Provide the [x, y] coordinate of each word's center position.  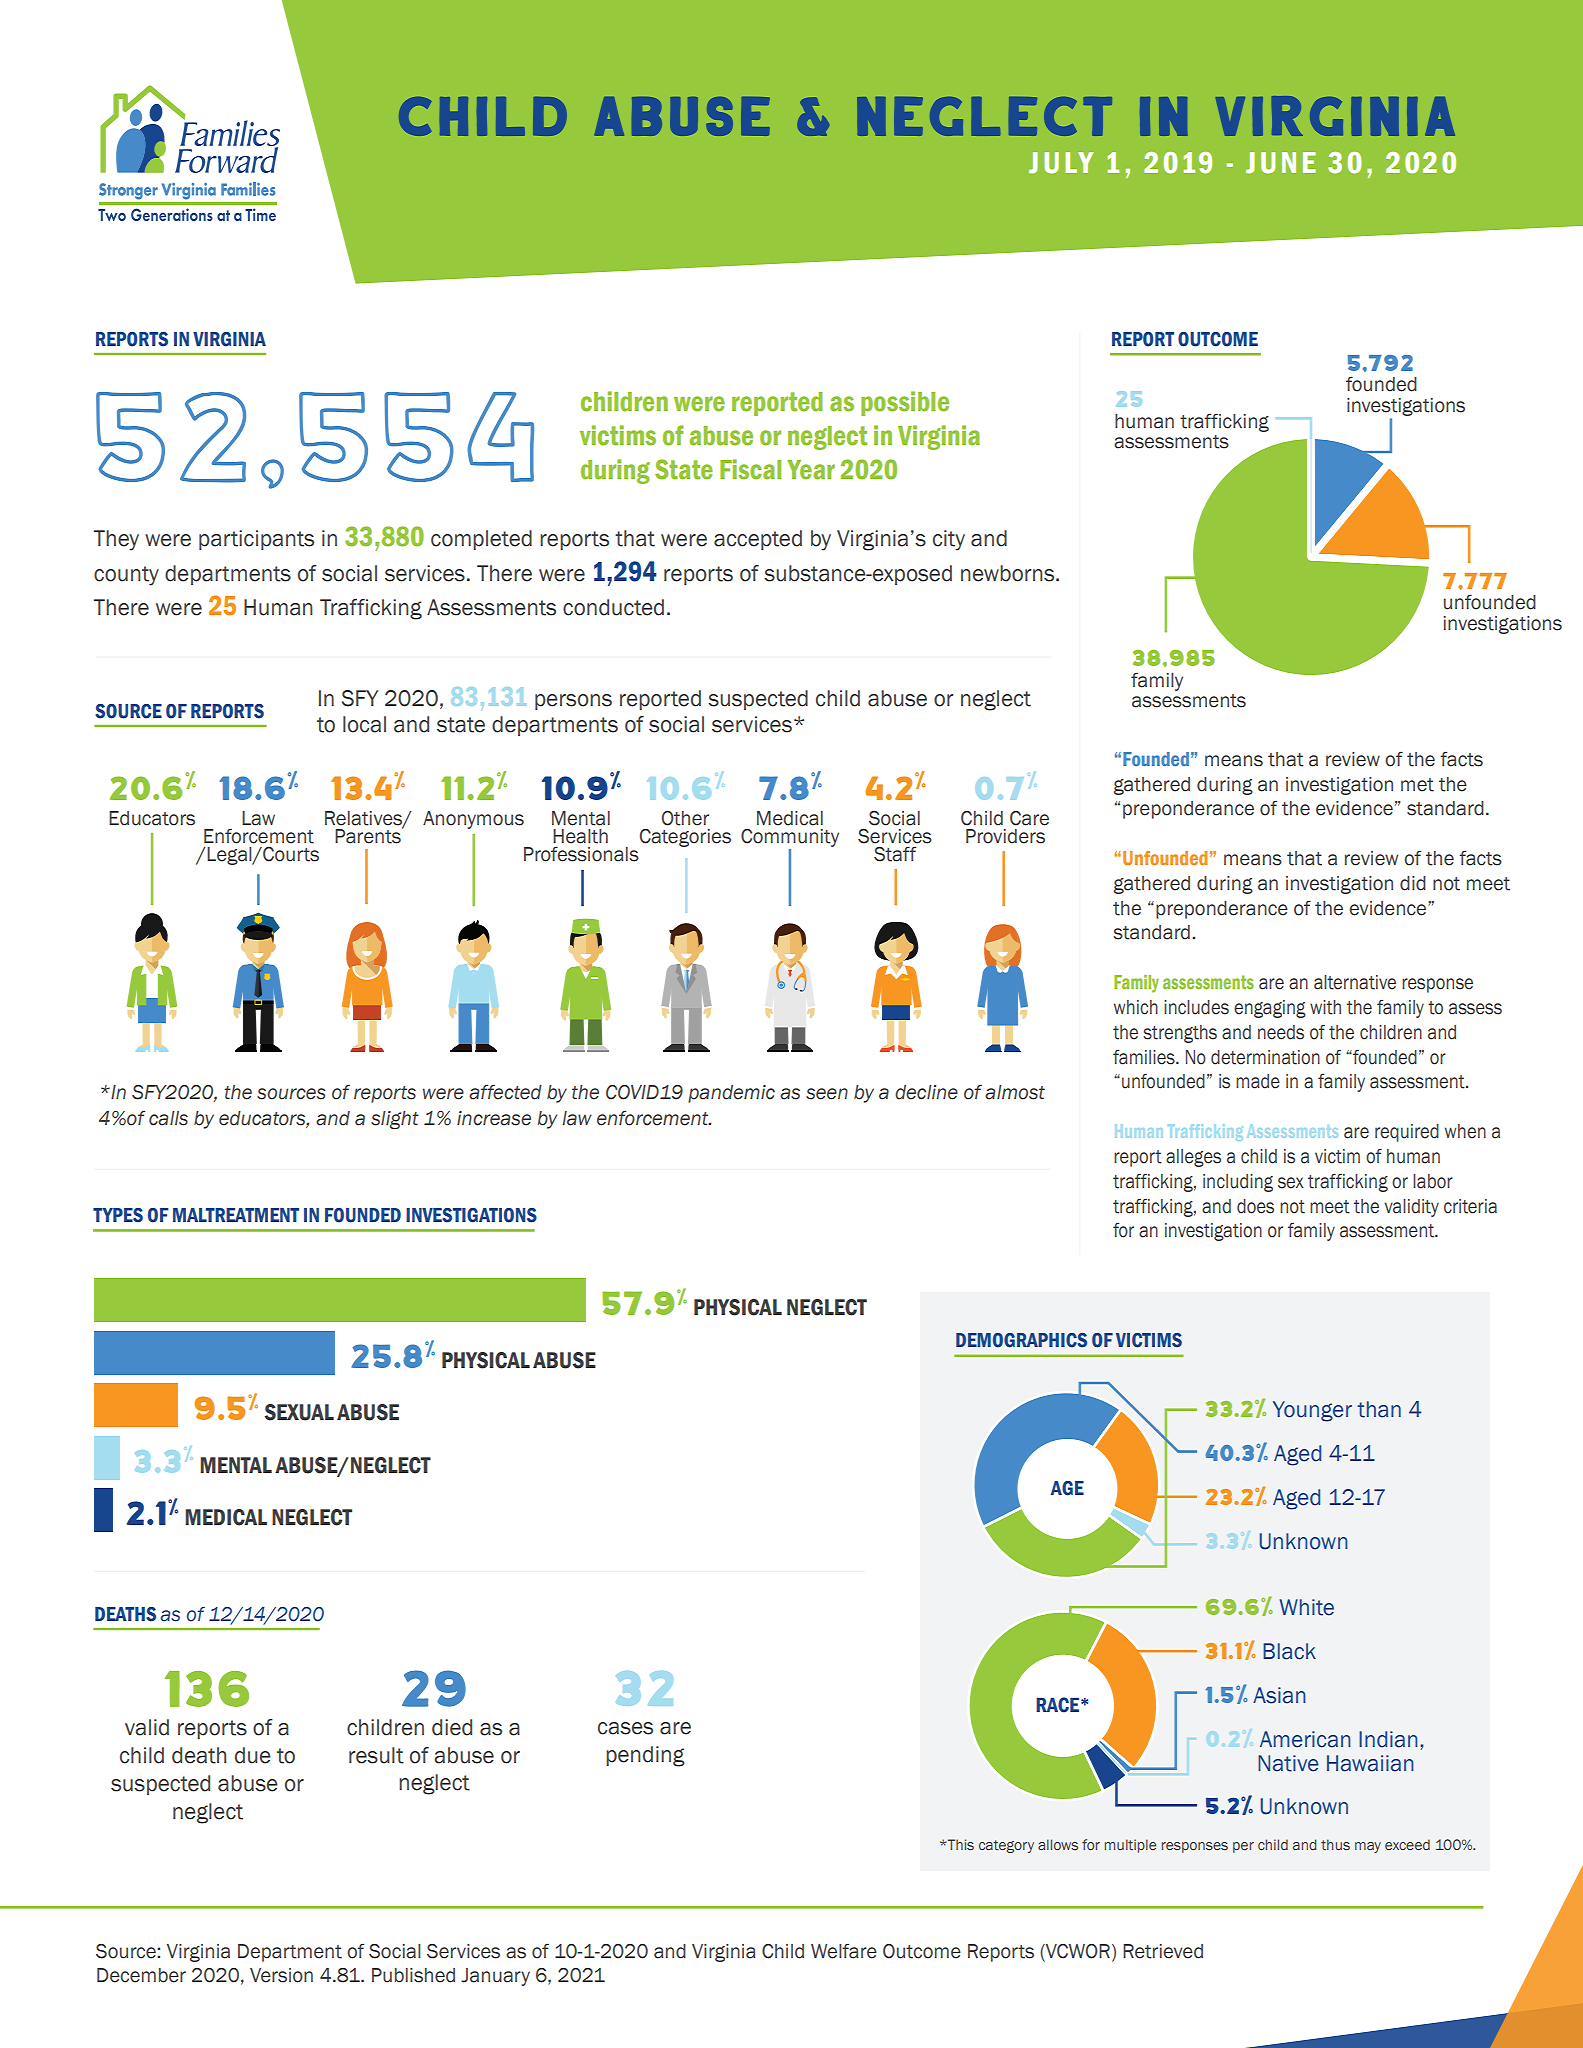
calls [168, 1118]
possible [905, 403]
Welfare [844, 1951]
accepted [758, 540]
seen [827, 1094]
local [364, 724]
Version [281, 1975]
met [1417, 785]
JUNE [1281, 163]
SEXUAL [299, 1412]
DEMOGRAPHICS [1021, 1340]
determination [1265, 1057]
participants [256, 540]
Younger [1312, 1411]
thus [1335, 1844]
